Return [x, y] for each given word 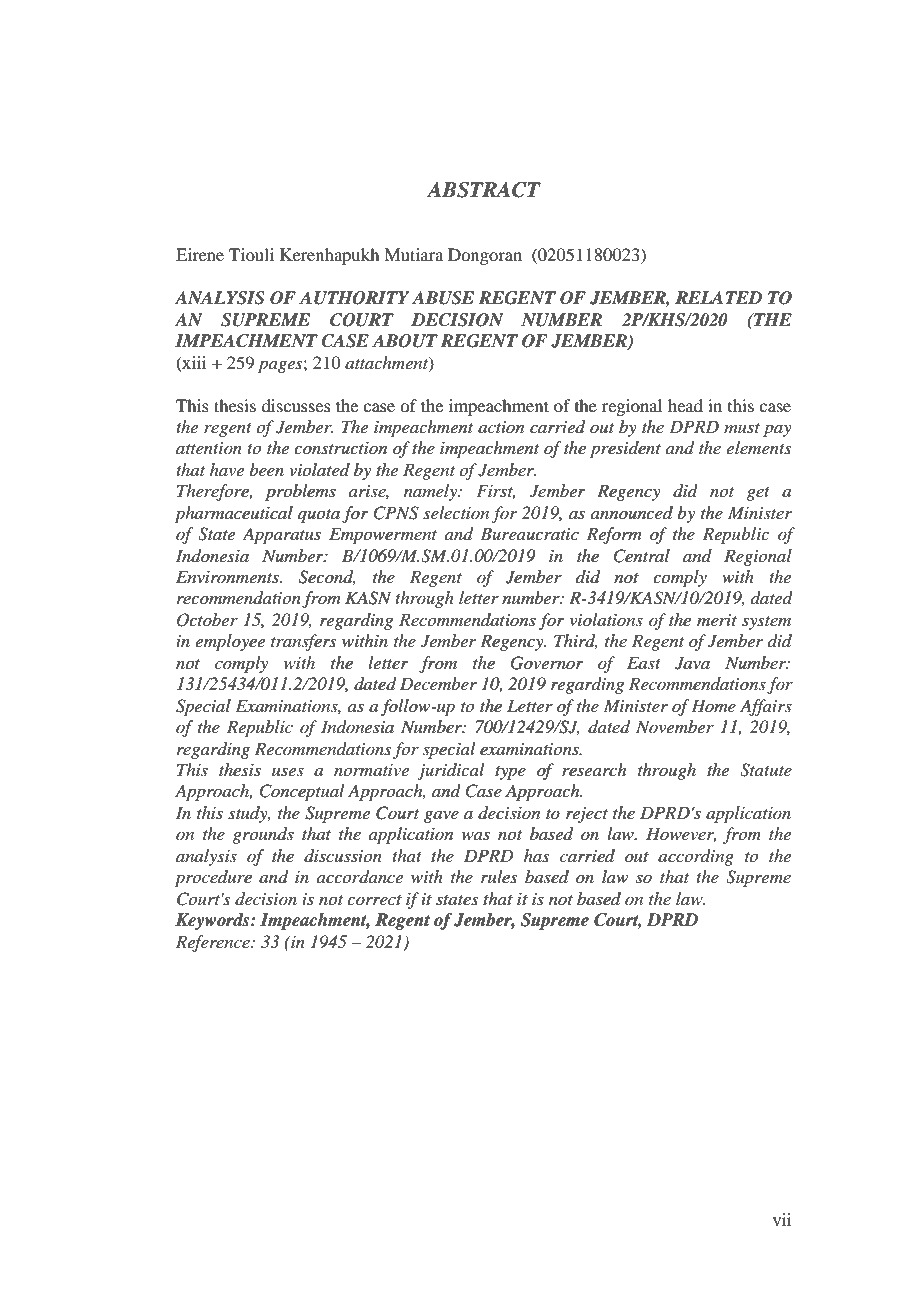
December [438, 683]
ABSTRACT [484, 190]
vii [782, 1219]
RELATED [718, 297]
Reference [214, 943]
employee [230, 642]
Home [713, 705]
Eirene [200, 254]
